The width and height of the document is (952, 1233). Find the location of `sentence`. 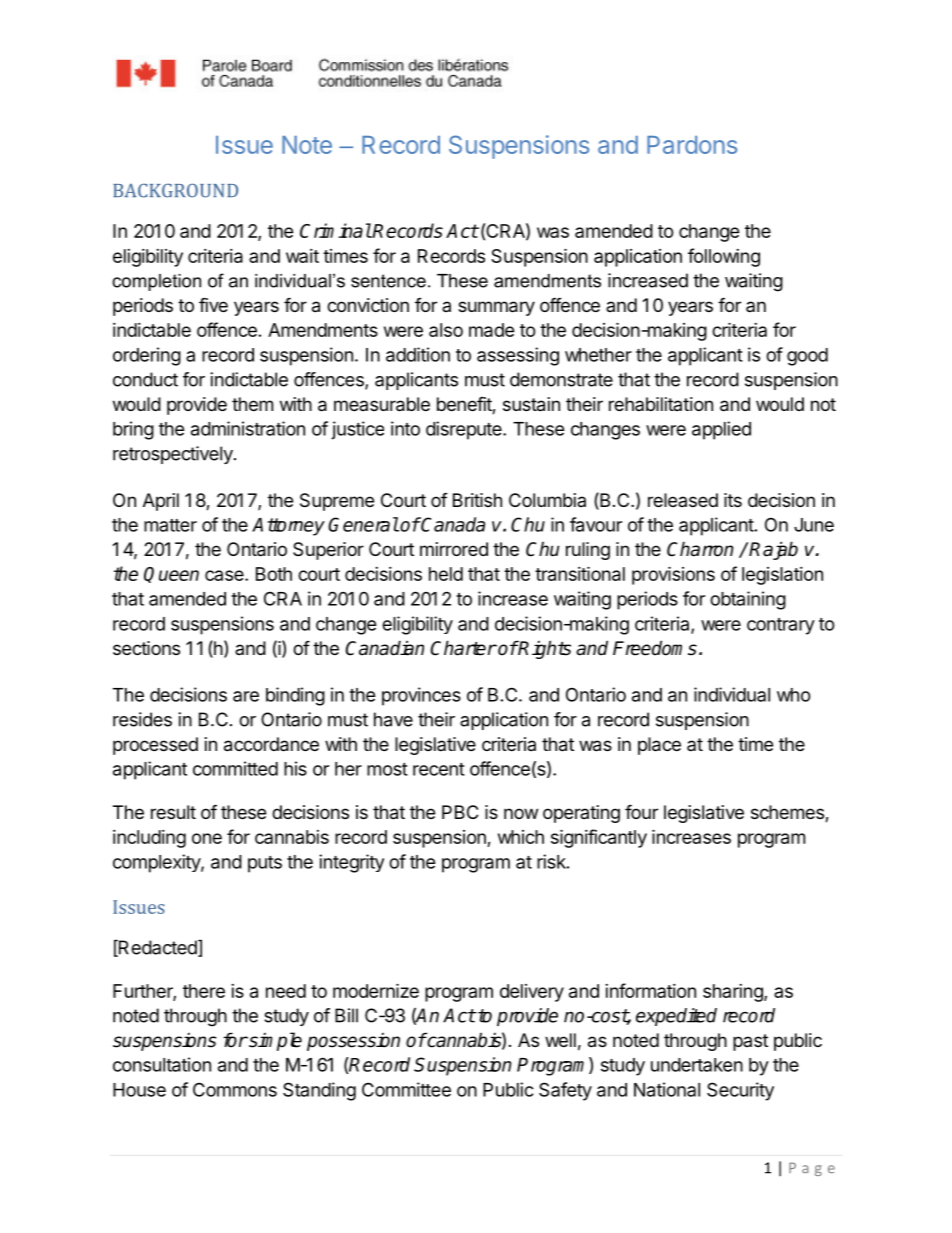

sentence is located at coordinates (388, 281).
